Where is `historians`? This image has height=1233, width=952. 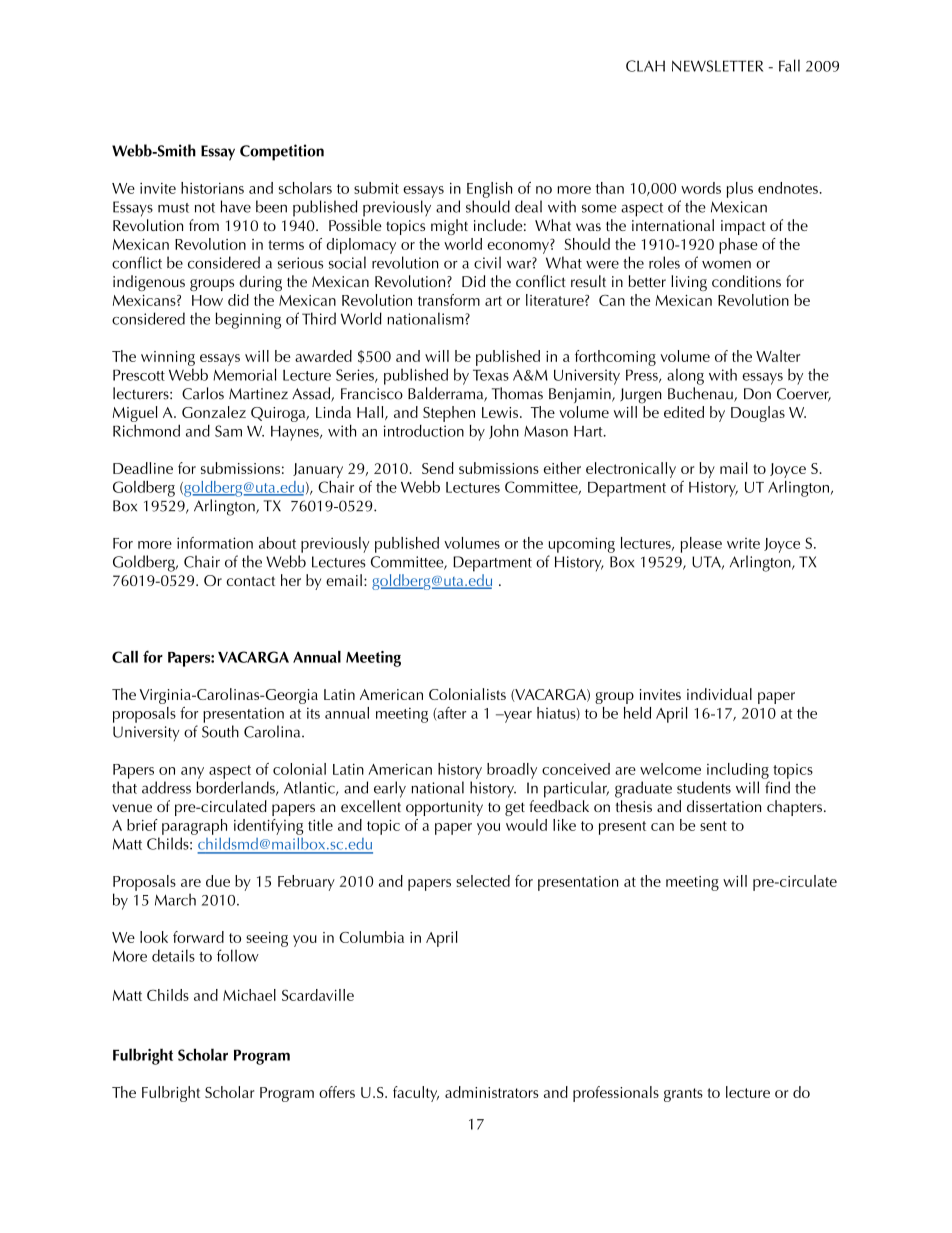 historians is located at coordinates (212, 188).
